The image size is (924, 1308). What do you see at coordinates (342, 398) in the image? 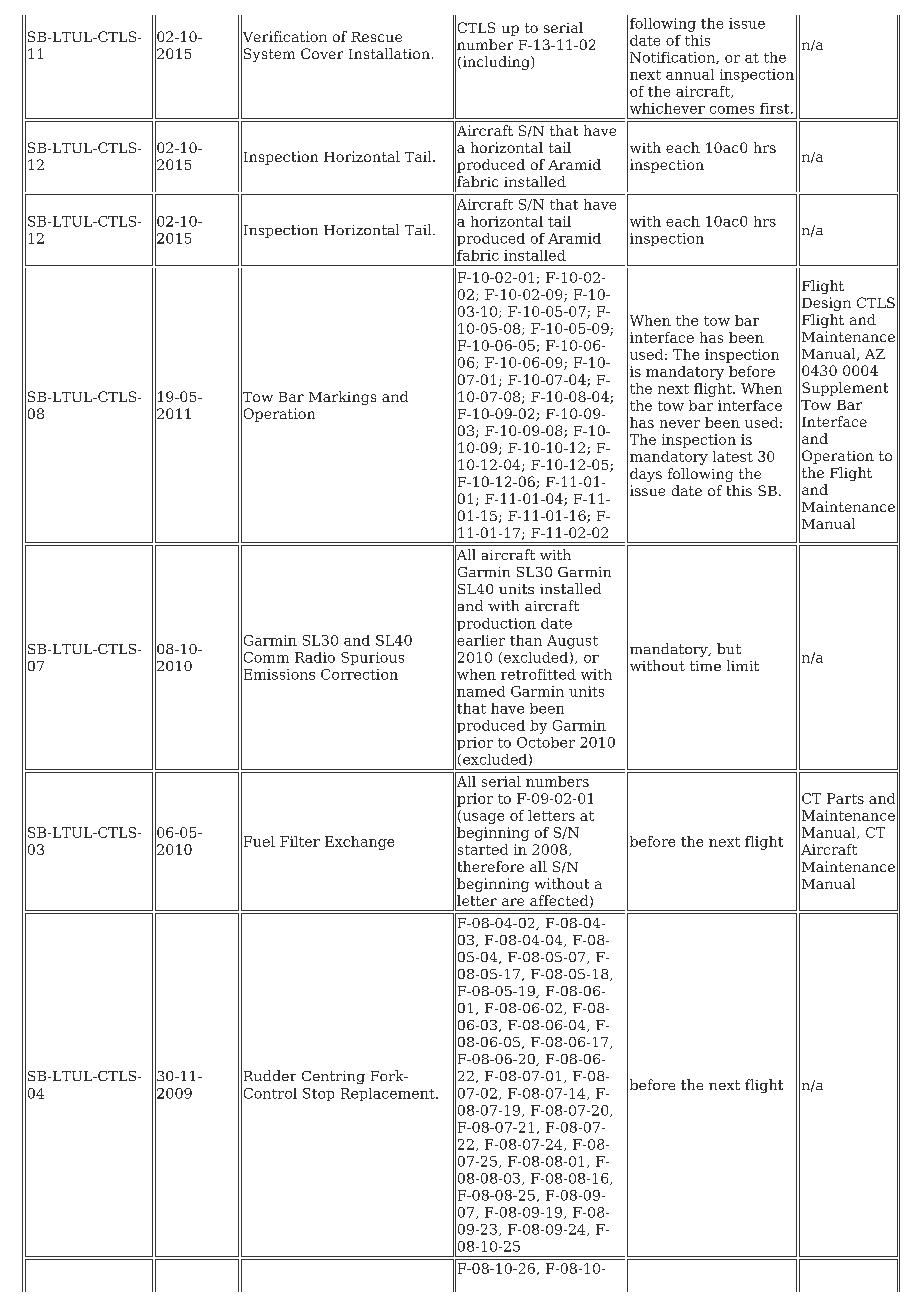
I see `Markings` at bounding box center [342, 398].
